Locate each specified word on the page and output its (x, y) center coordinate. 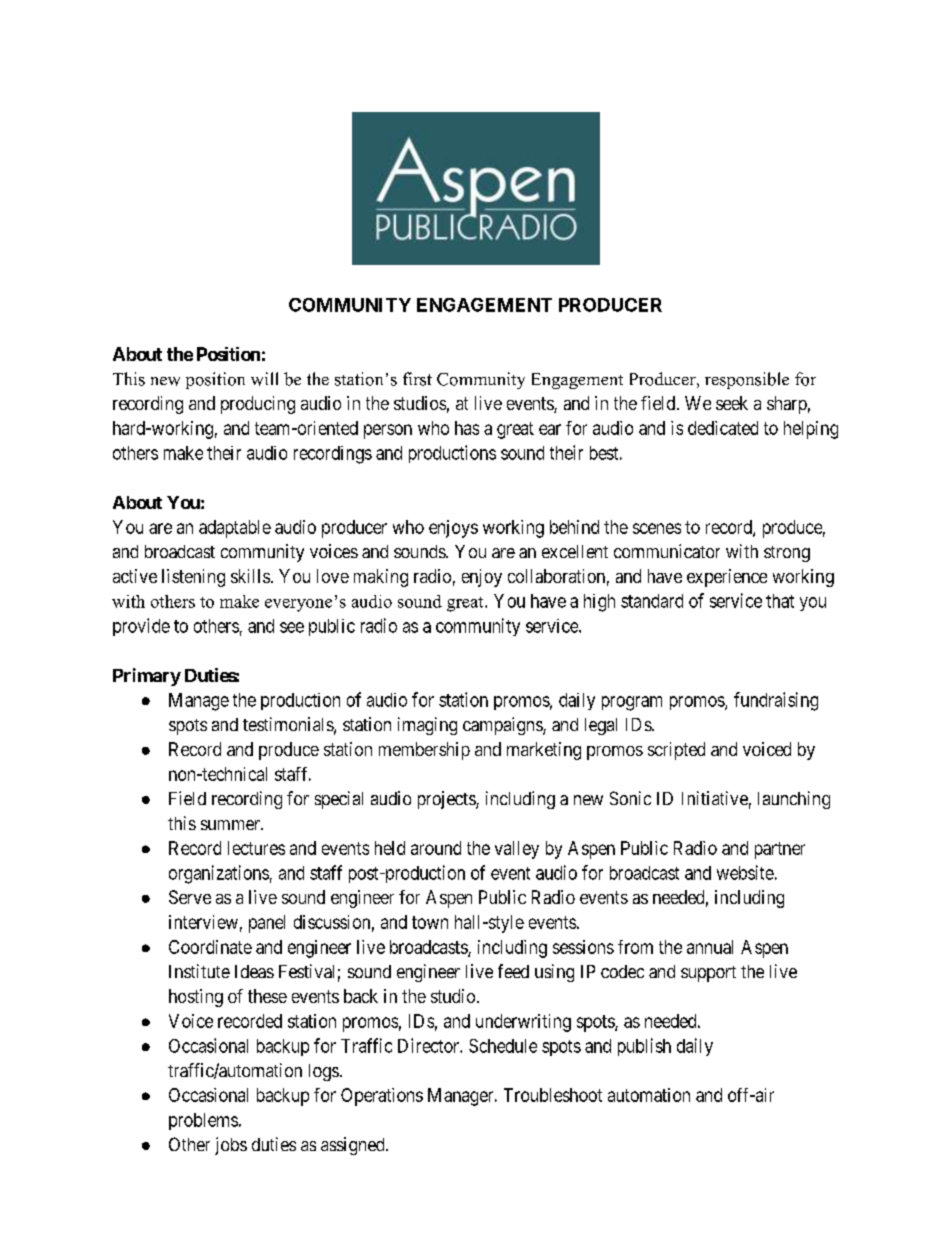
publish (644, 1047)
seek (732, 403)
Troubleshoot (553, 1095)
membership (424, 751)
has (467, 428)
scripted (676, 751)
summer (231, 825)
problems (203, 1121)
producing (258, 405)
